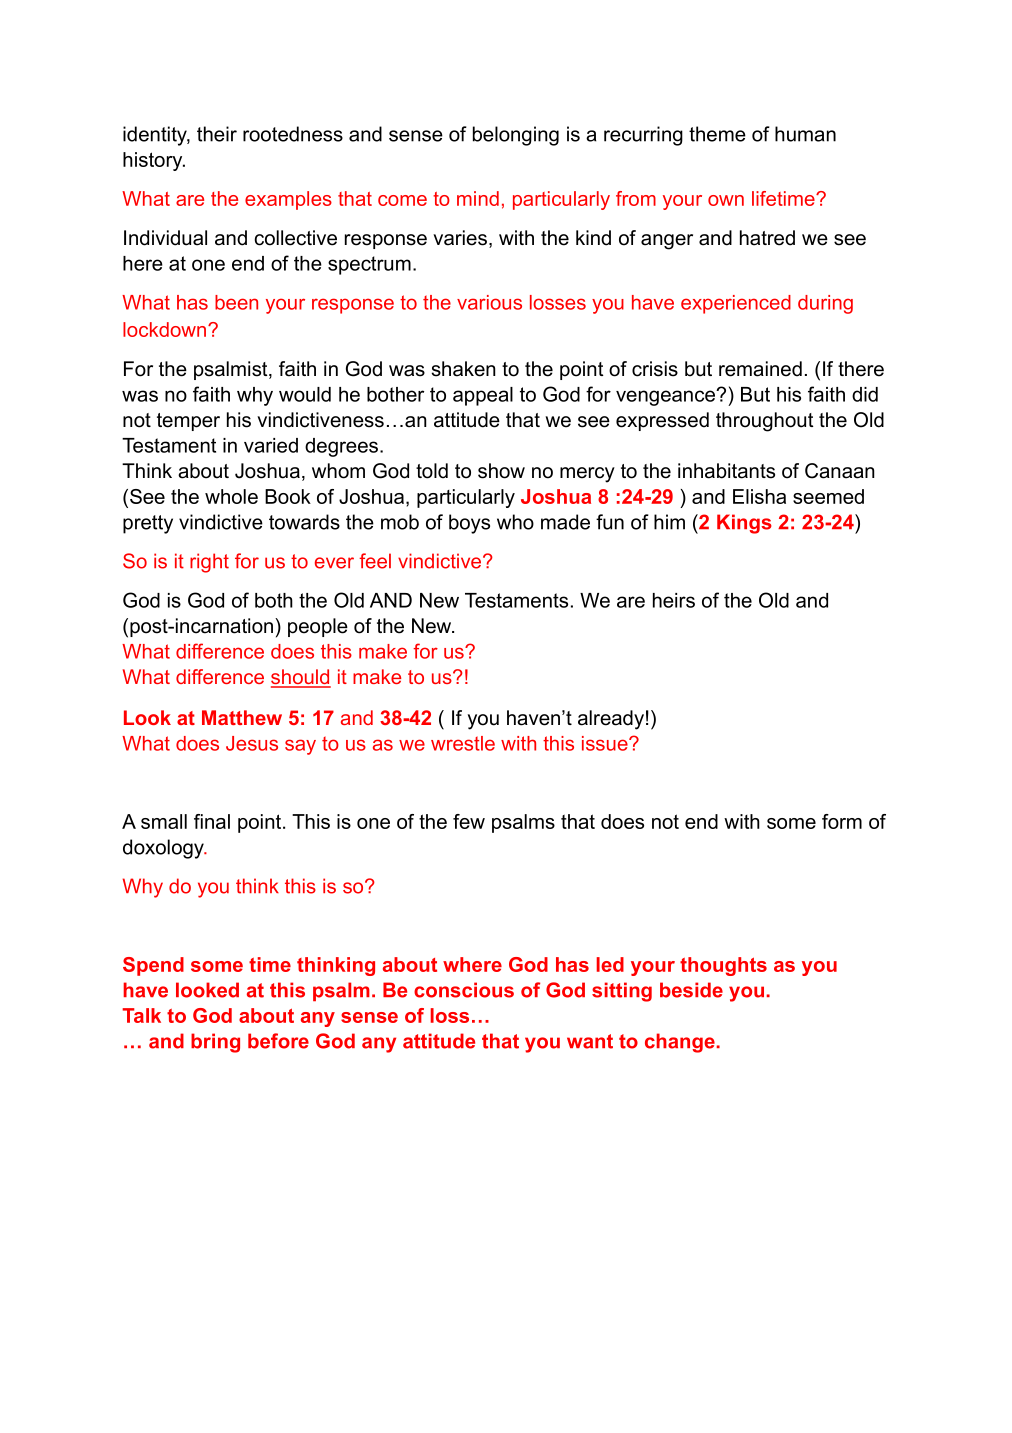  I want to click on final, so click(212, 821).
